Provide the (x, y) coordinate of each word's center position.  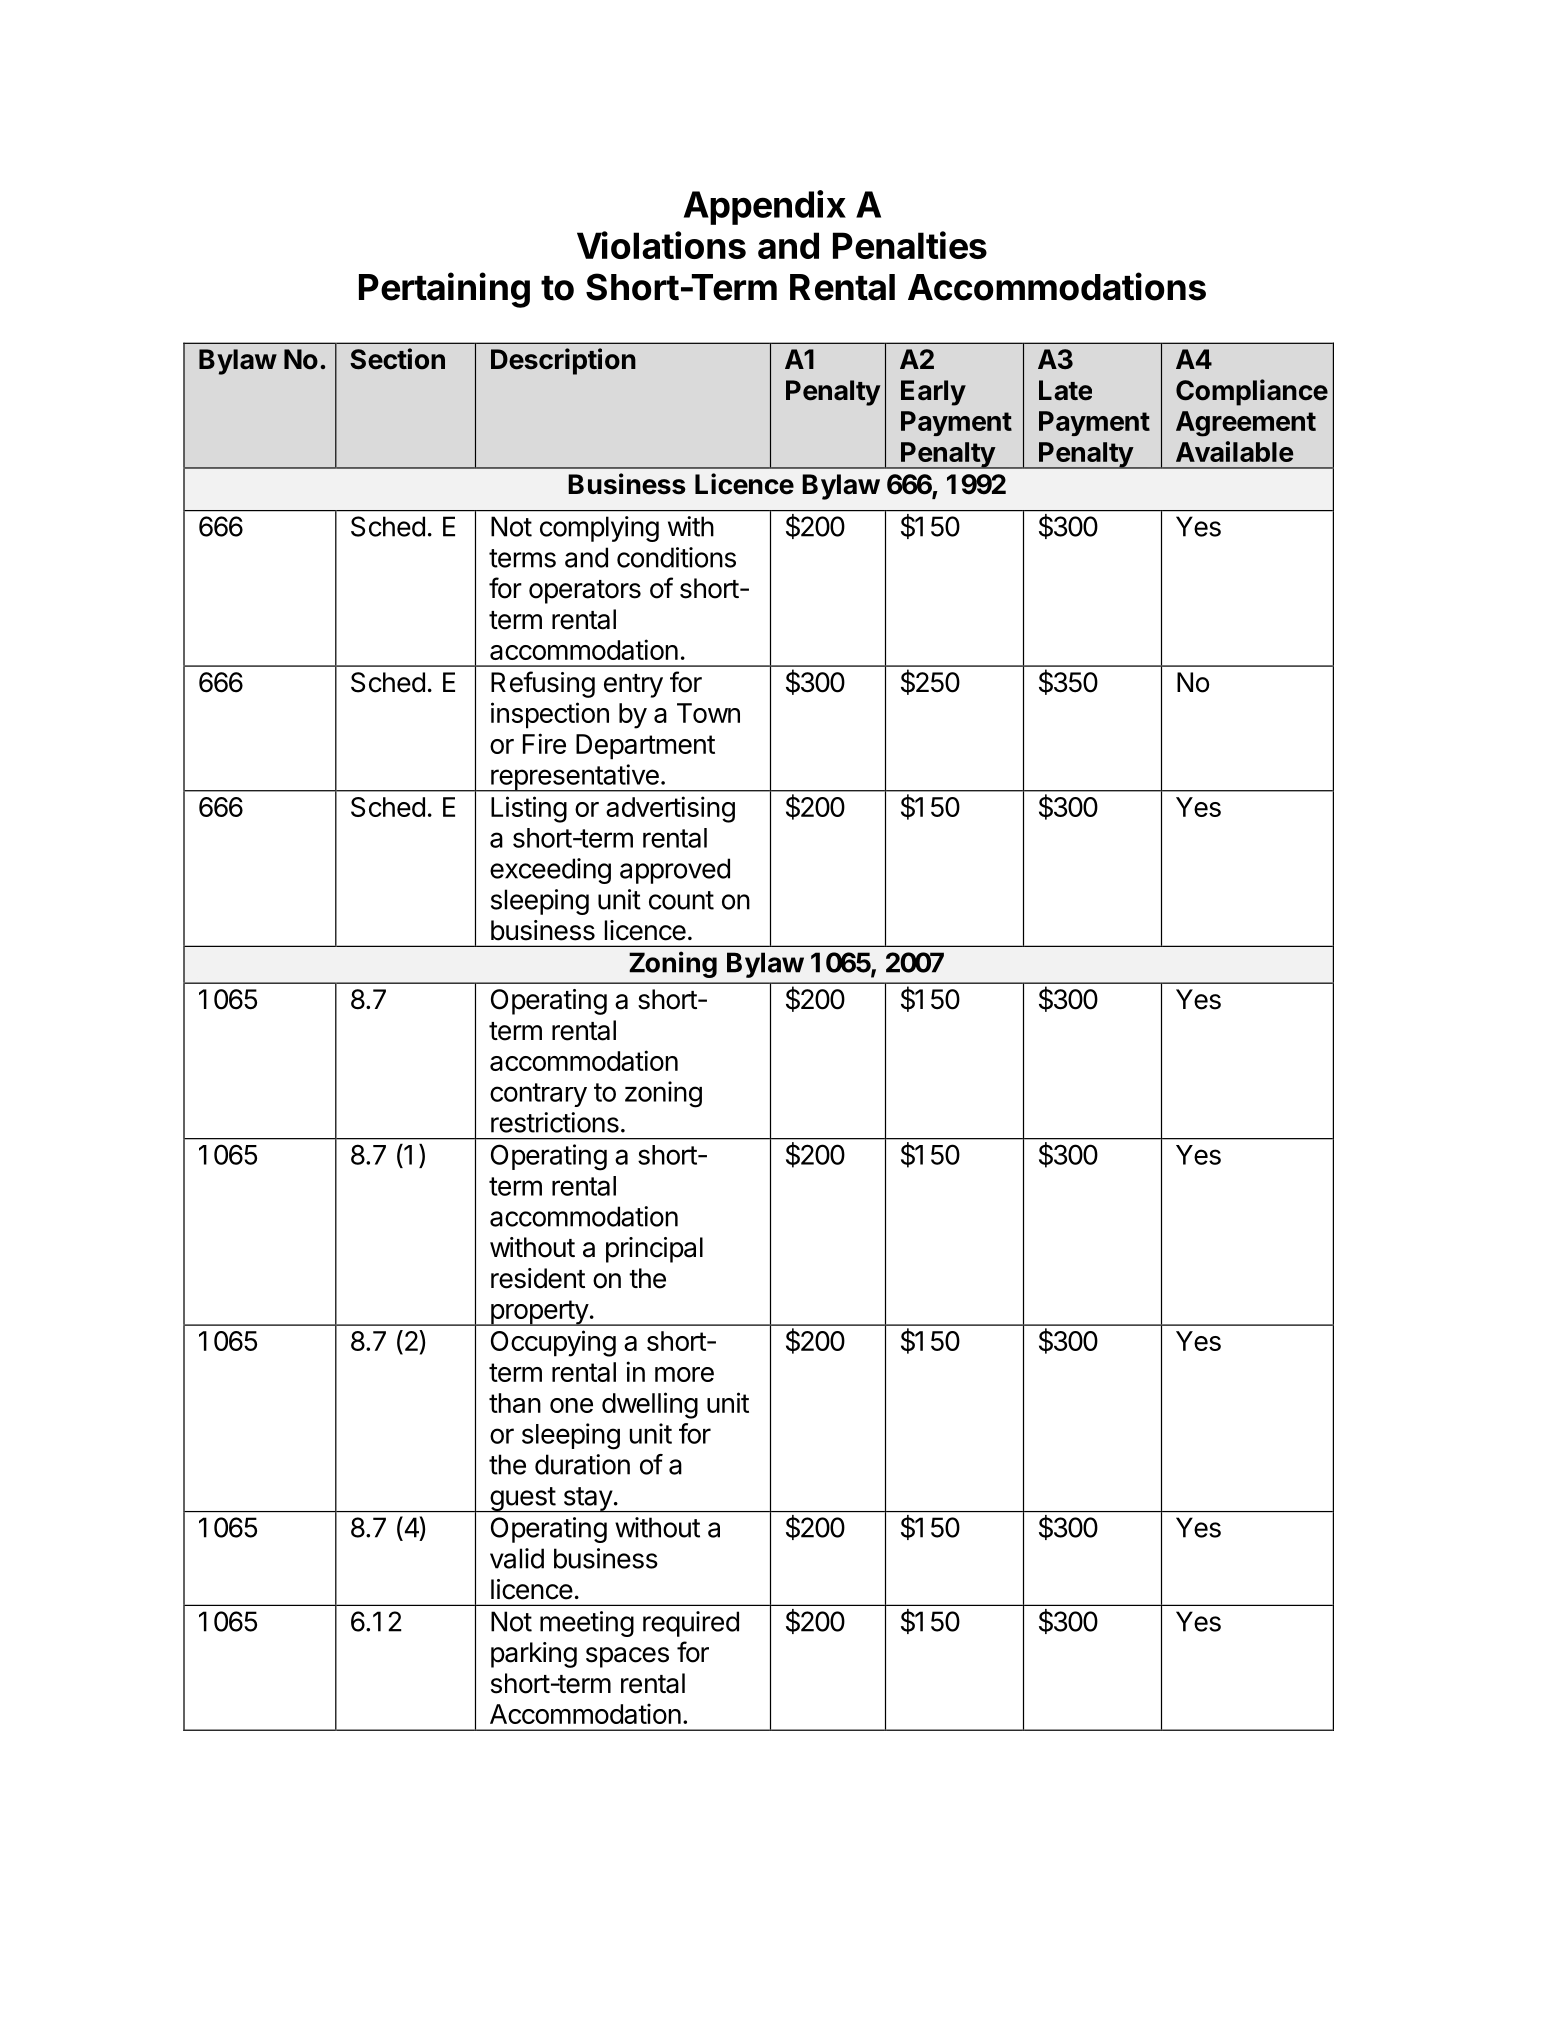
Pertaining (444, 290)
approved (675, 871)
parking (534, 1655)
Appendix (765, 207)
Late (1065, 390)
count (681, 900)
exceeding (550, 871)
